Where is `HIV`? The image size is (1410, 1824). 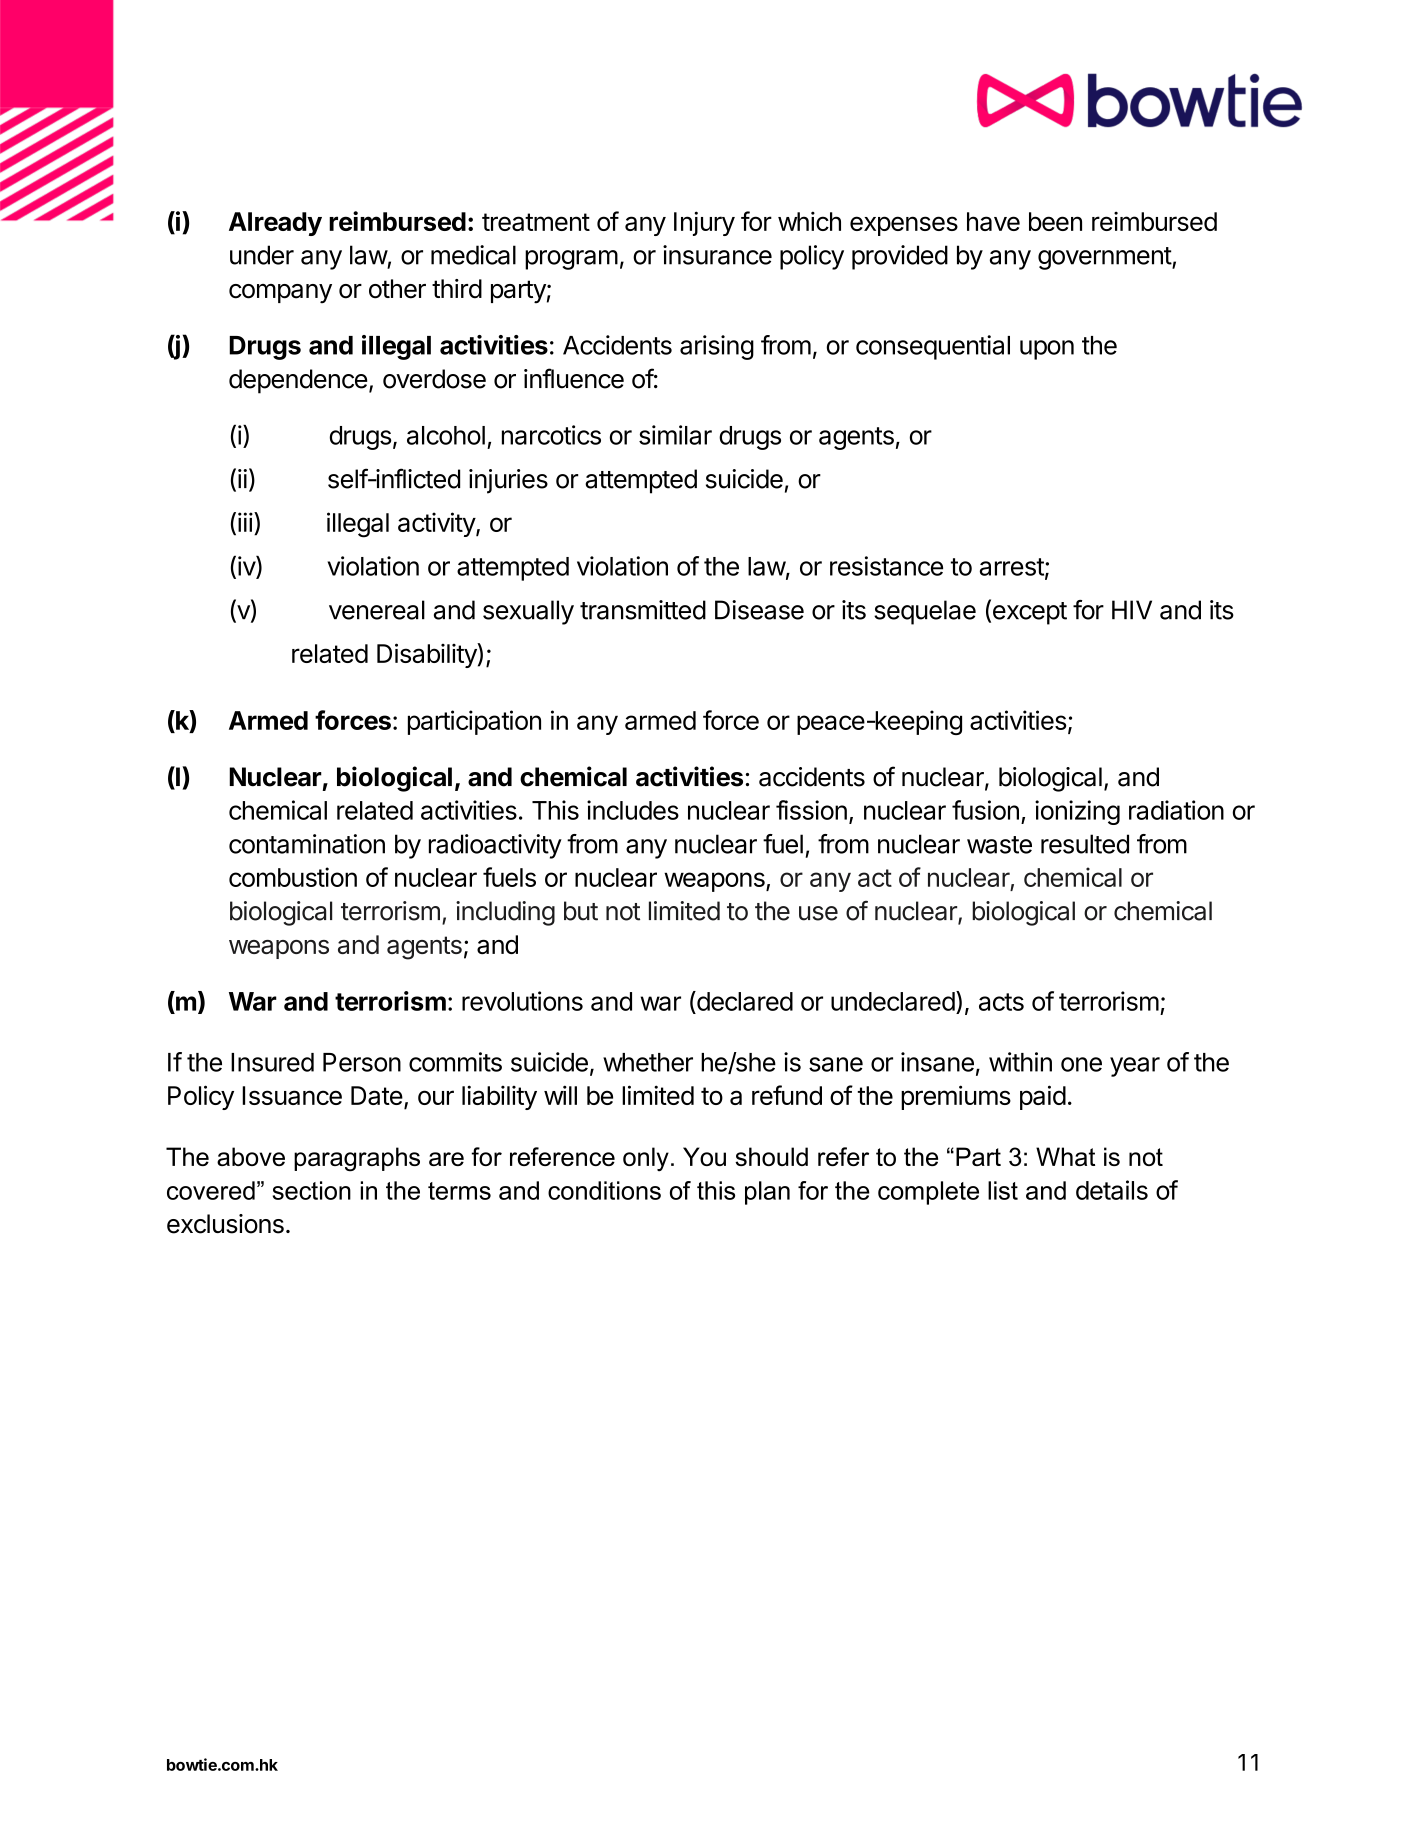
HIV is located at coordinates (1132, 609).
